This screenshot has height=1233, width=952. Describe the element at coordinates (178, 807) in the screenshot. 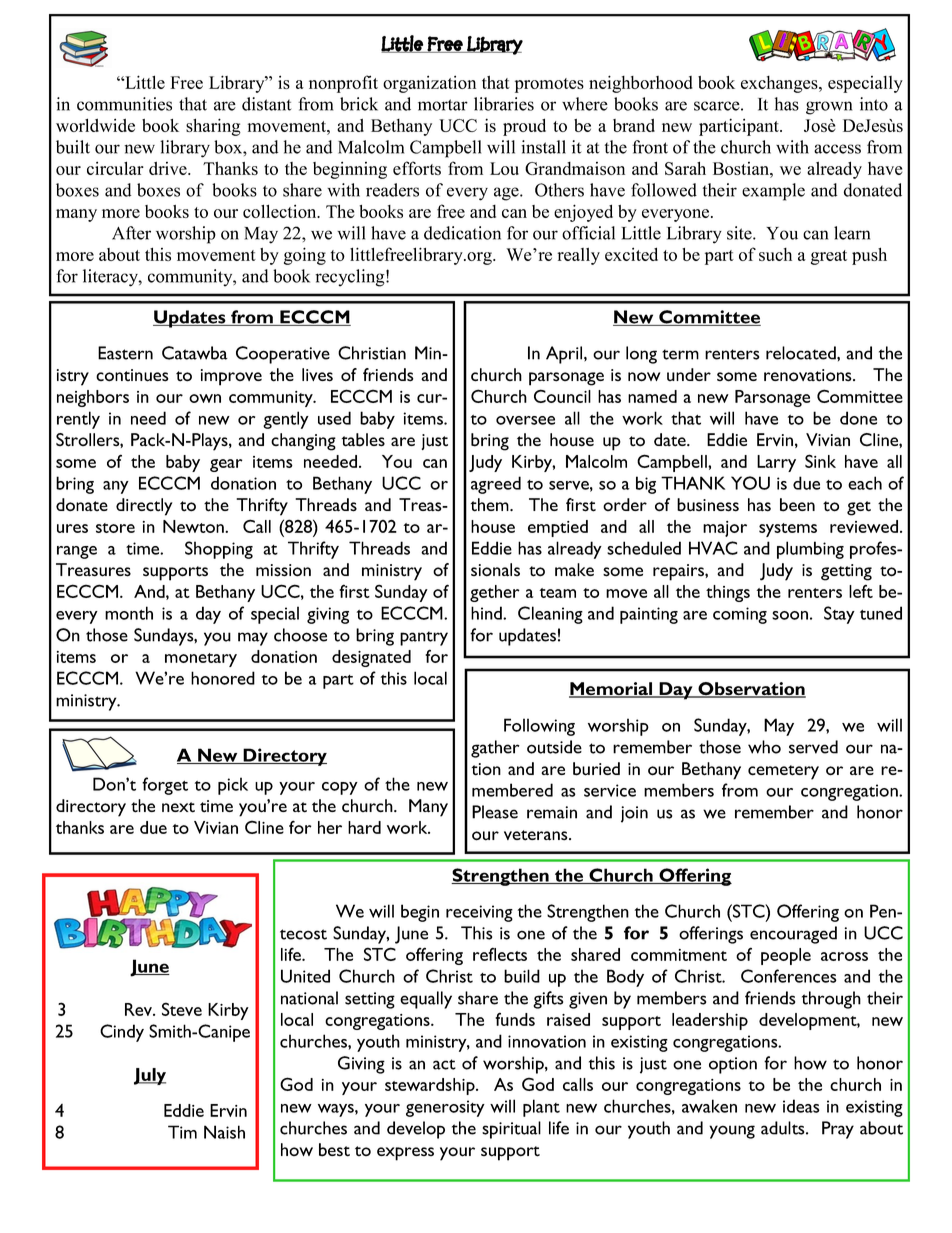

I see `next` at that location.
